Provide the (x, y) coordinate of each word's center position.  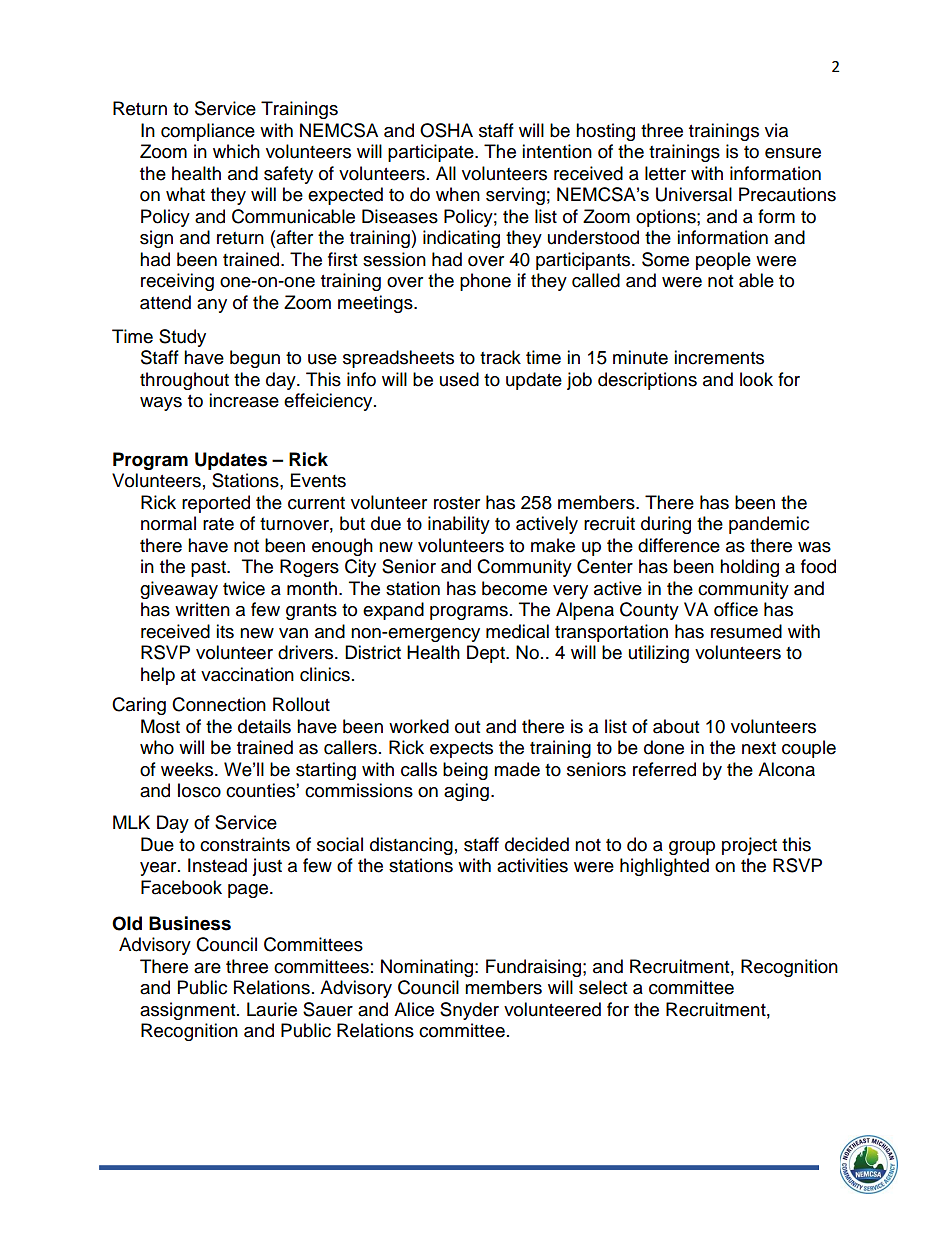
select (603, 987)
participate (432, 153)
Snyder (469, 1011)
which (236, 151)
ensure (793, 153)
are (207, 968)
